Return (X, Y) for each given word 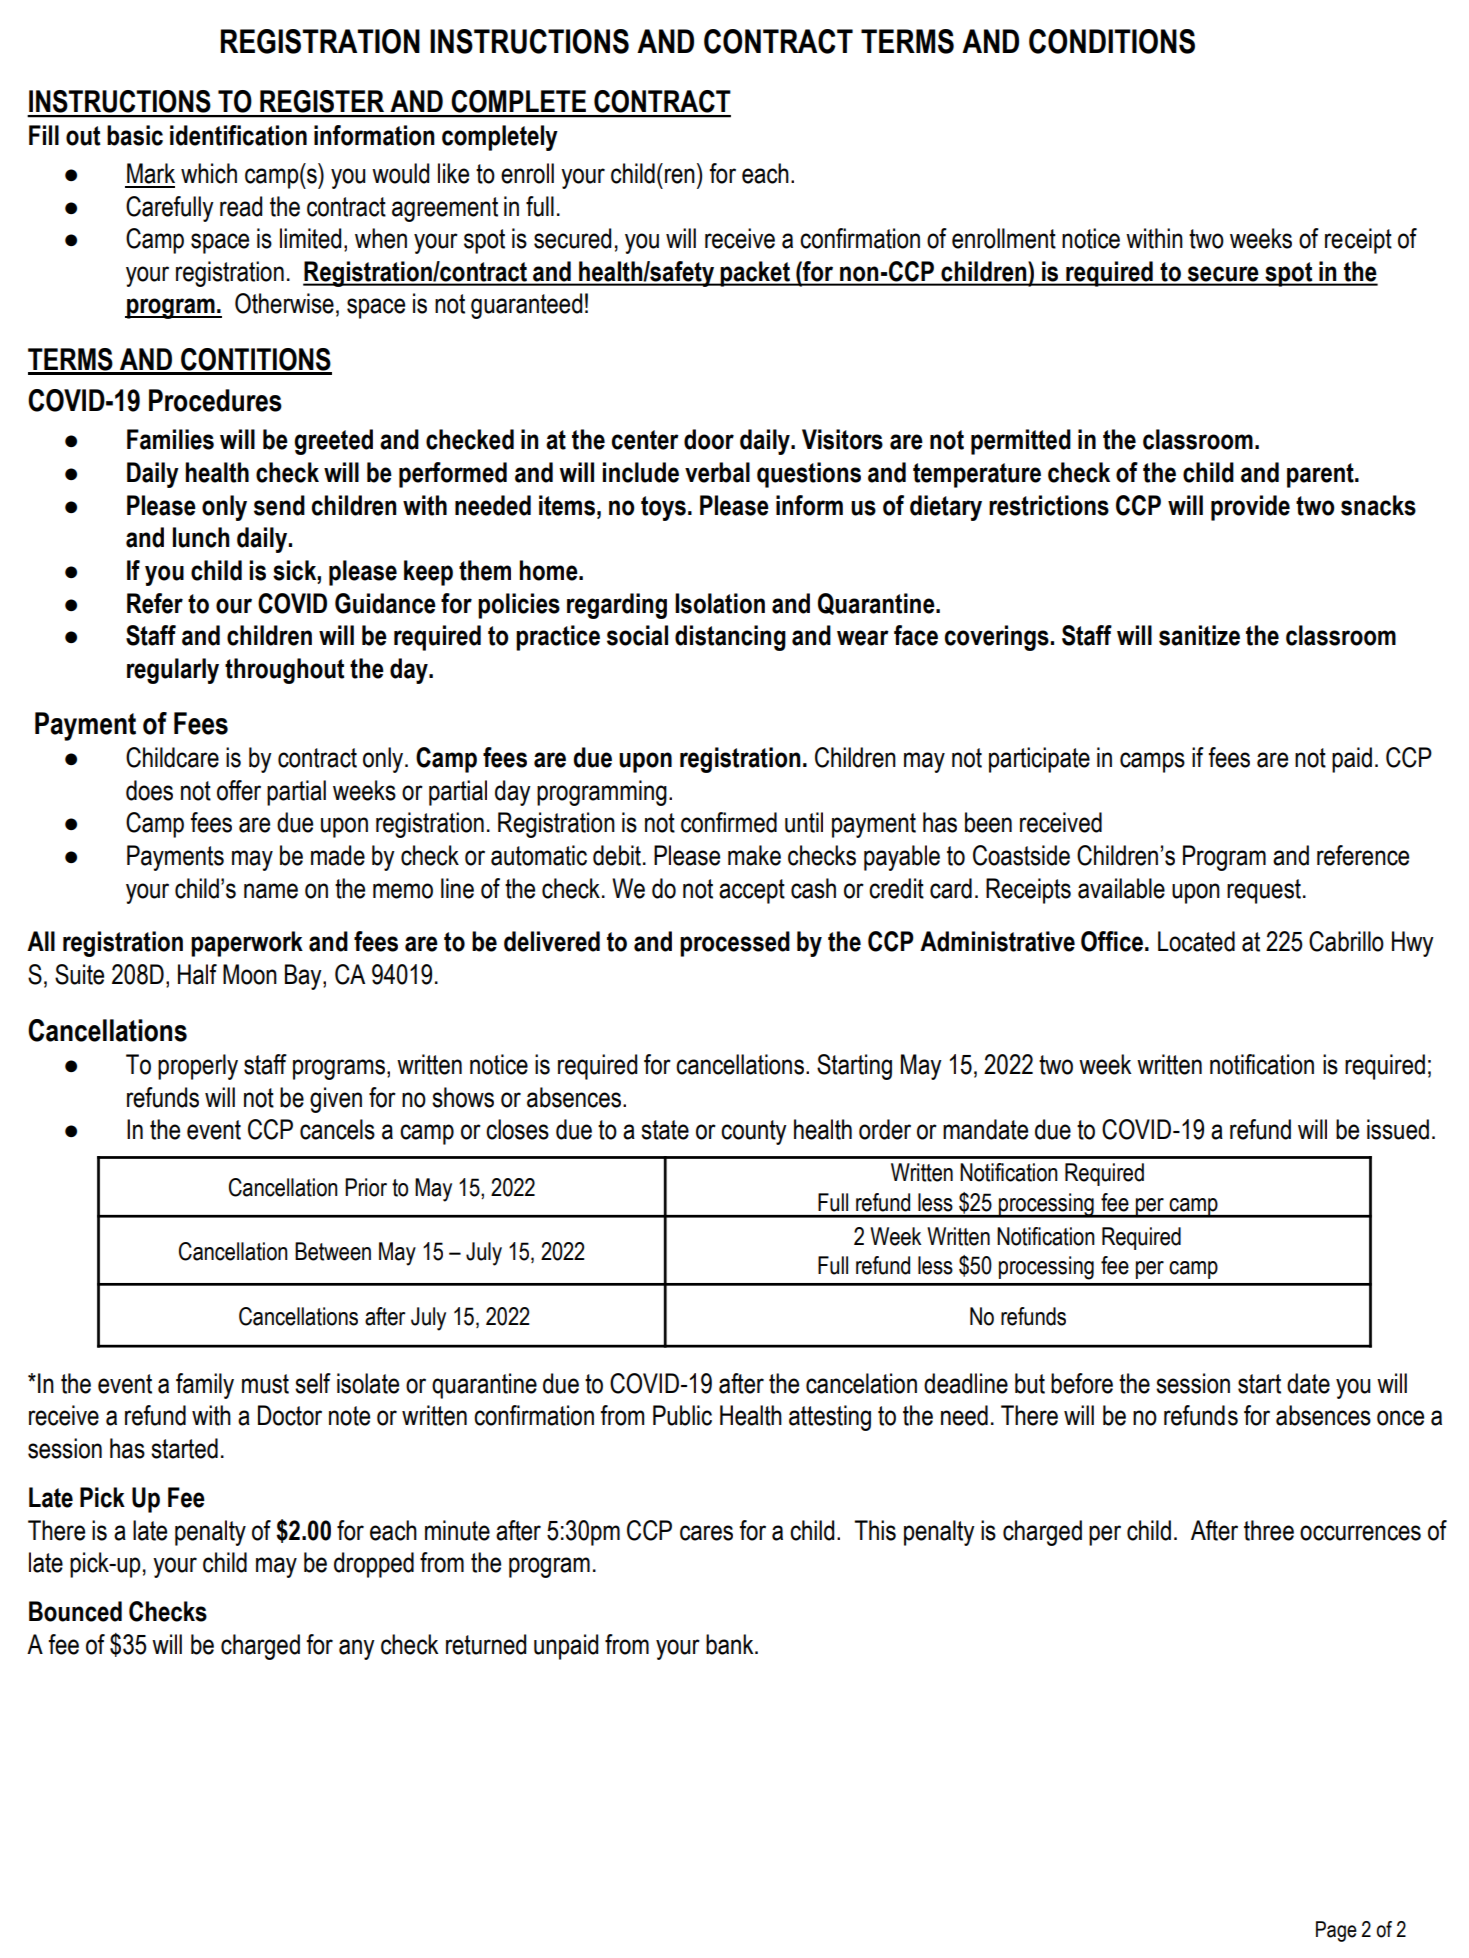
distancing (730, 638)
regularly (173, 671)
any (357, 1649)
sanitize (1199, 635)
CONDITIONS (1112, 41)
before (1082, 1383)
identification (238, 135)
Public (682, 1415)
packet (755, 274)
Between (333, 1251)
